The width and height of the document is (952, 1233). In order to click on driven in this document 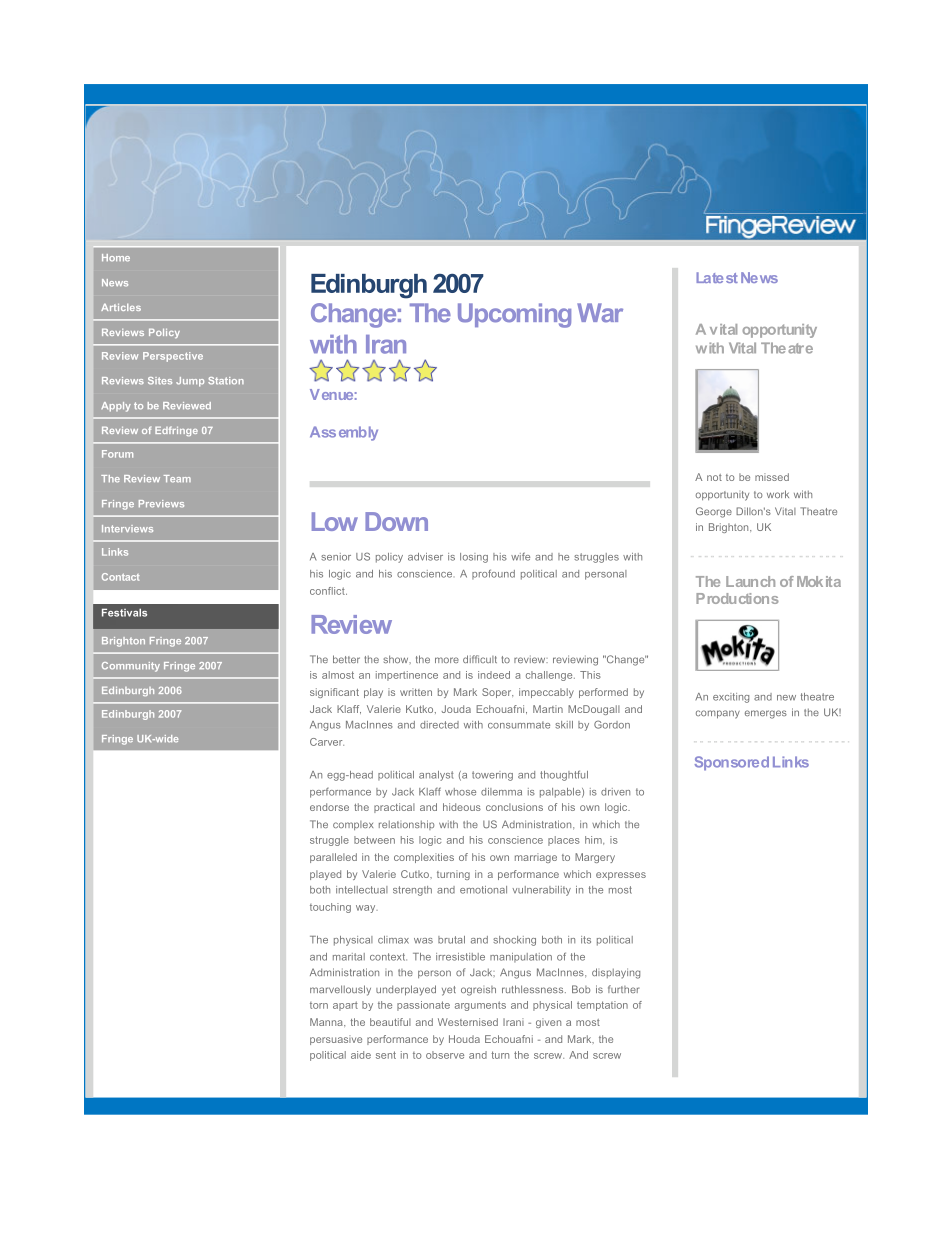, I will do `click(615, 792)`.
